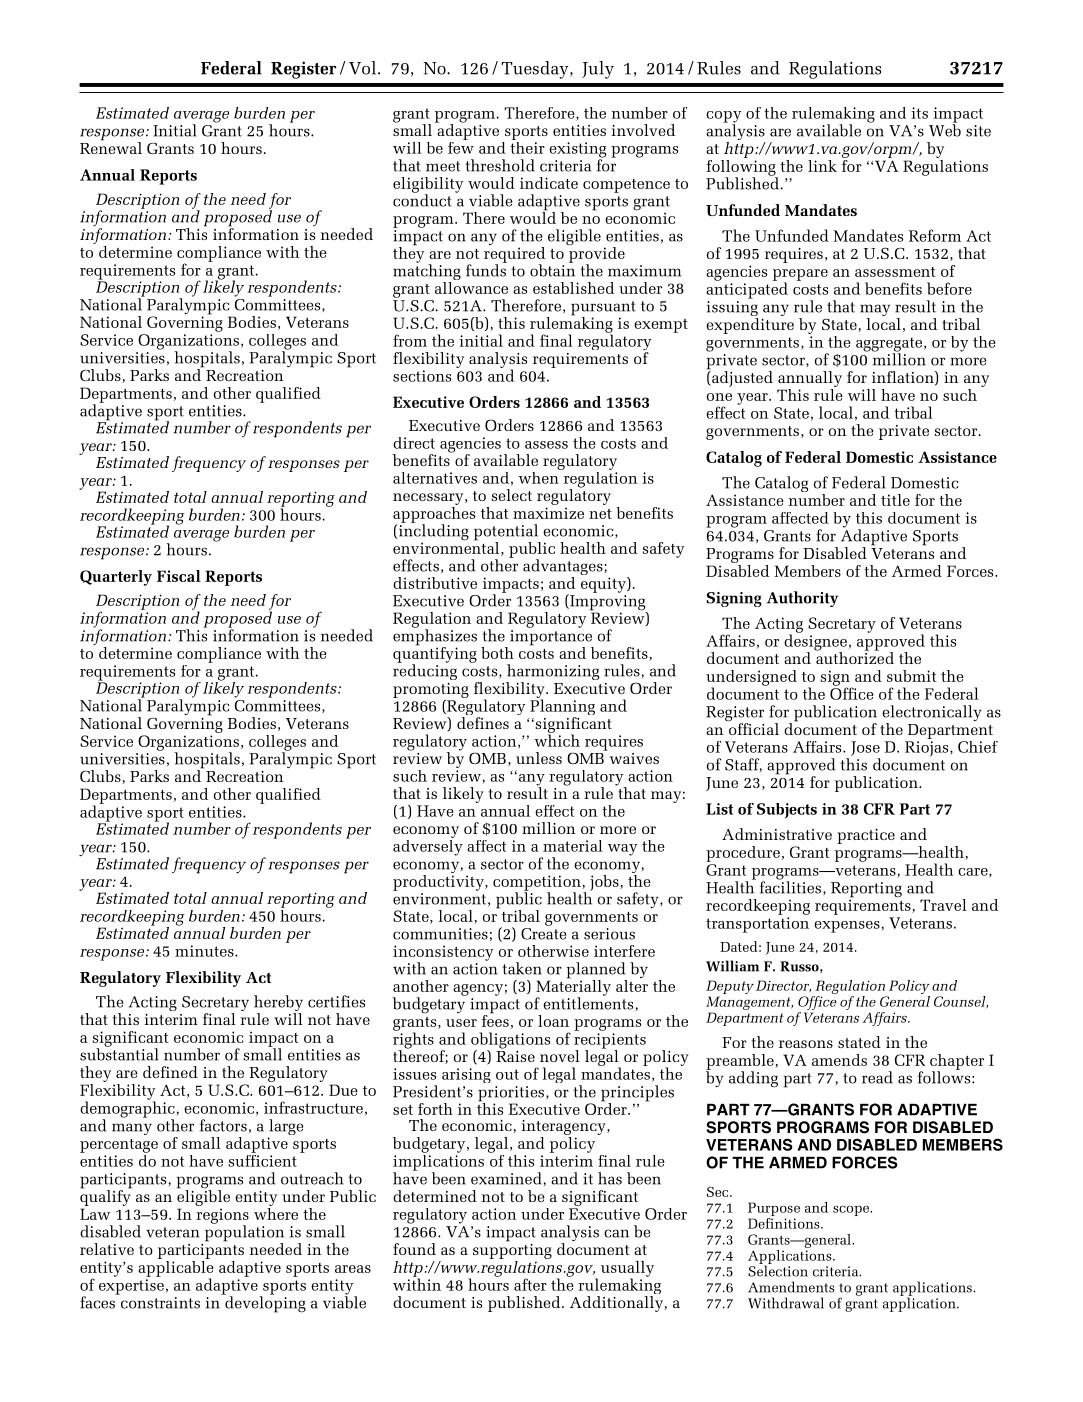 This page has width=1083, height=1402. Describe the element at coordinates (176, 1268) in the page. I see `applicable` at that location.
